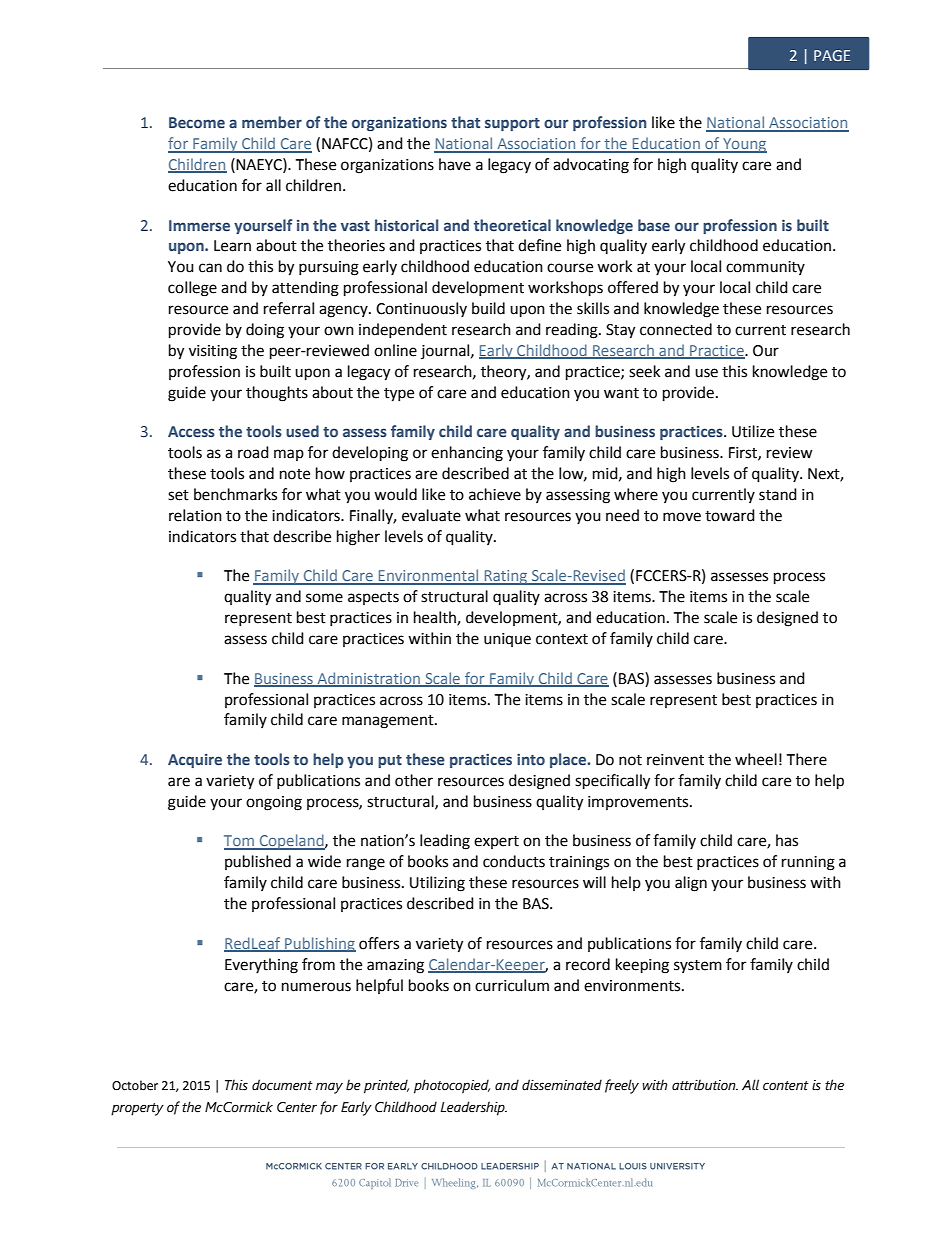 Image resolution: width=952 pixels, height=1233 pixels. What do you see at coordinates (512, 124) in the document?
I see `support` at bounding box center [512, 124].
